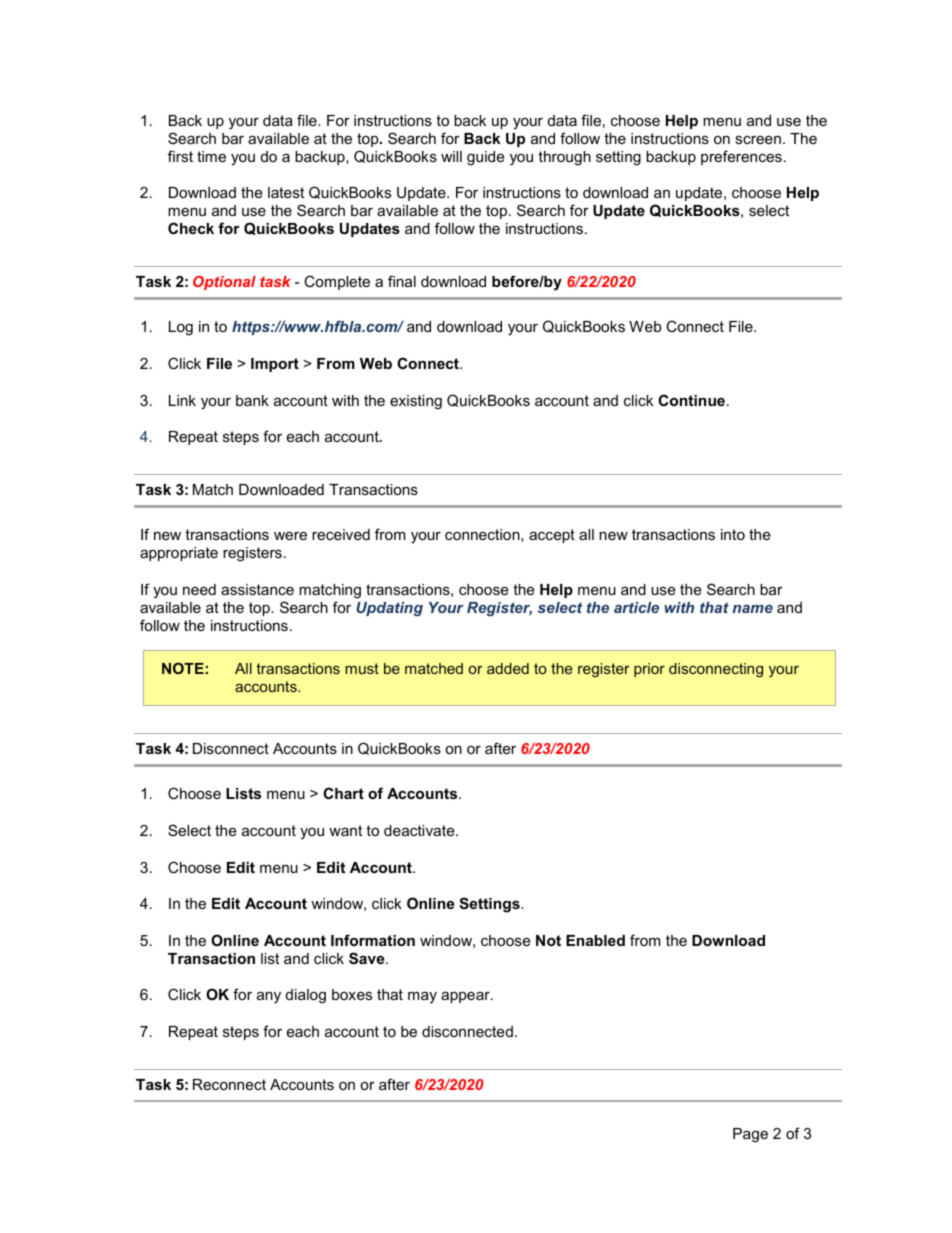 The width and height of the page is (952, 1233). I want to click on time, so click(211, 156).
